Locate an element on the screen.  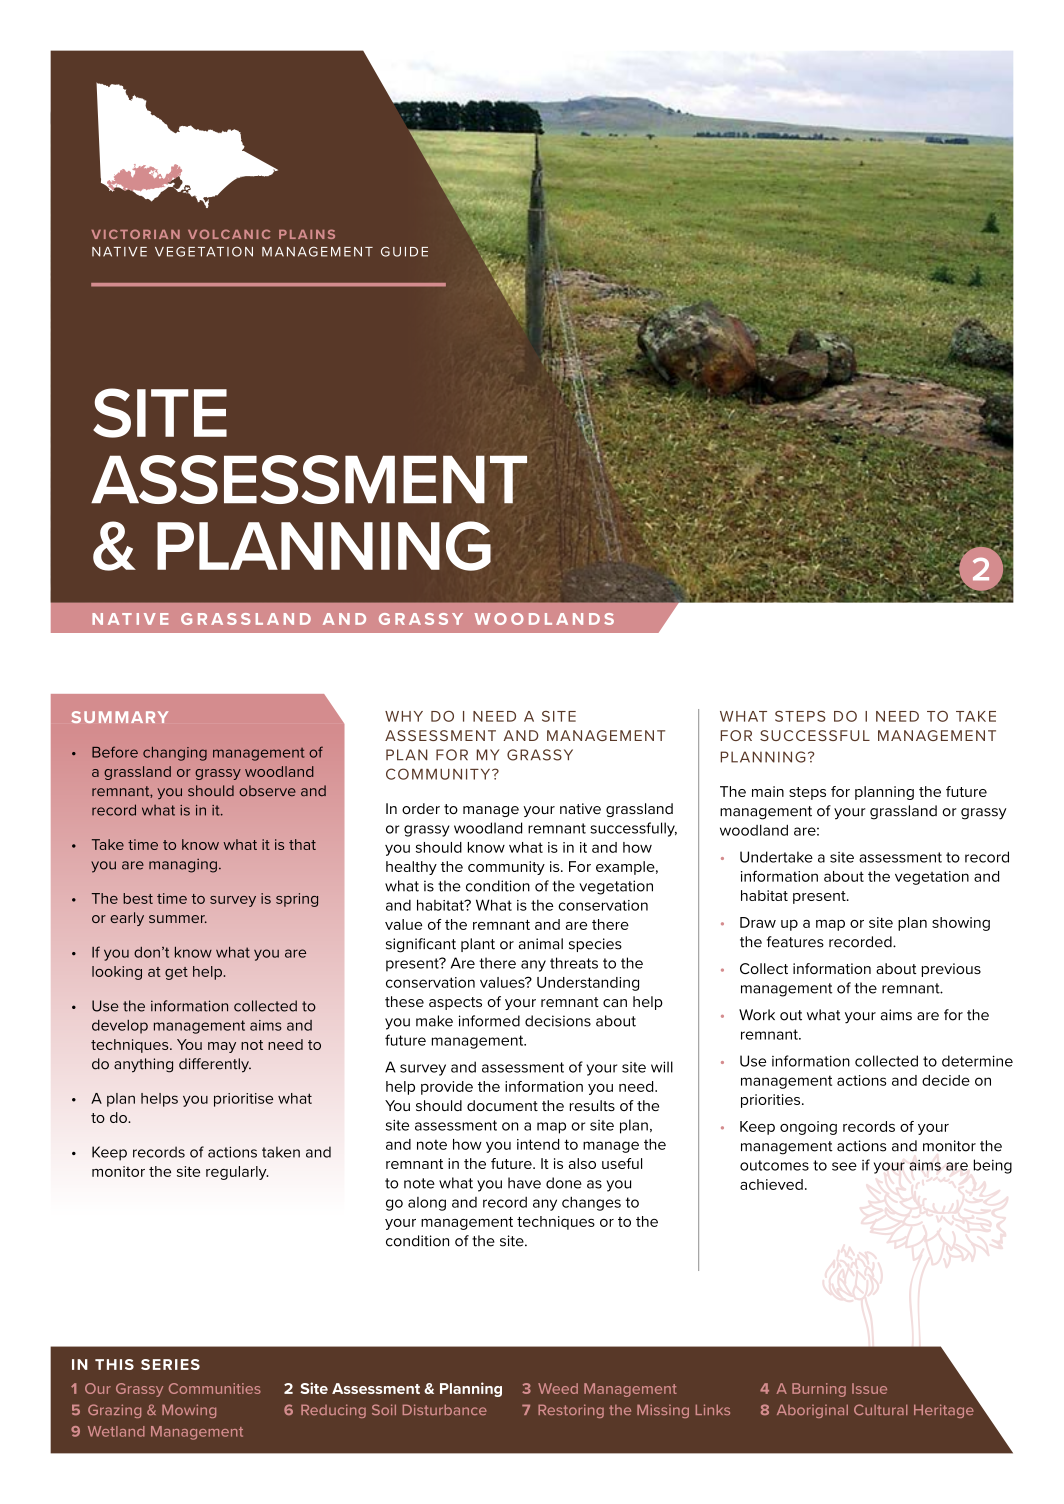
results is located at coordinates (592, 1105).
